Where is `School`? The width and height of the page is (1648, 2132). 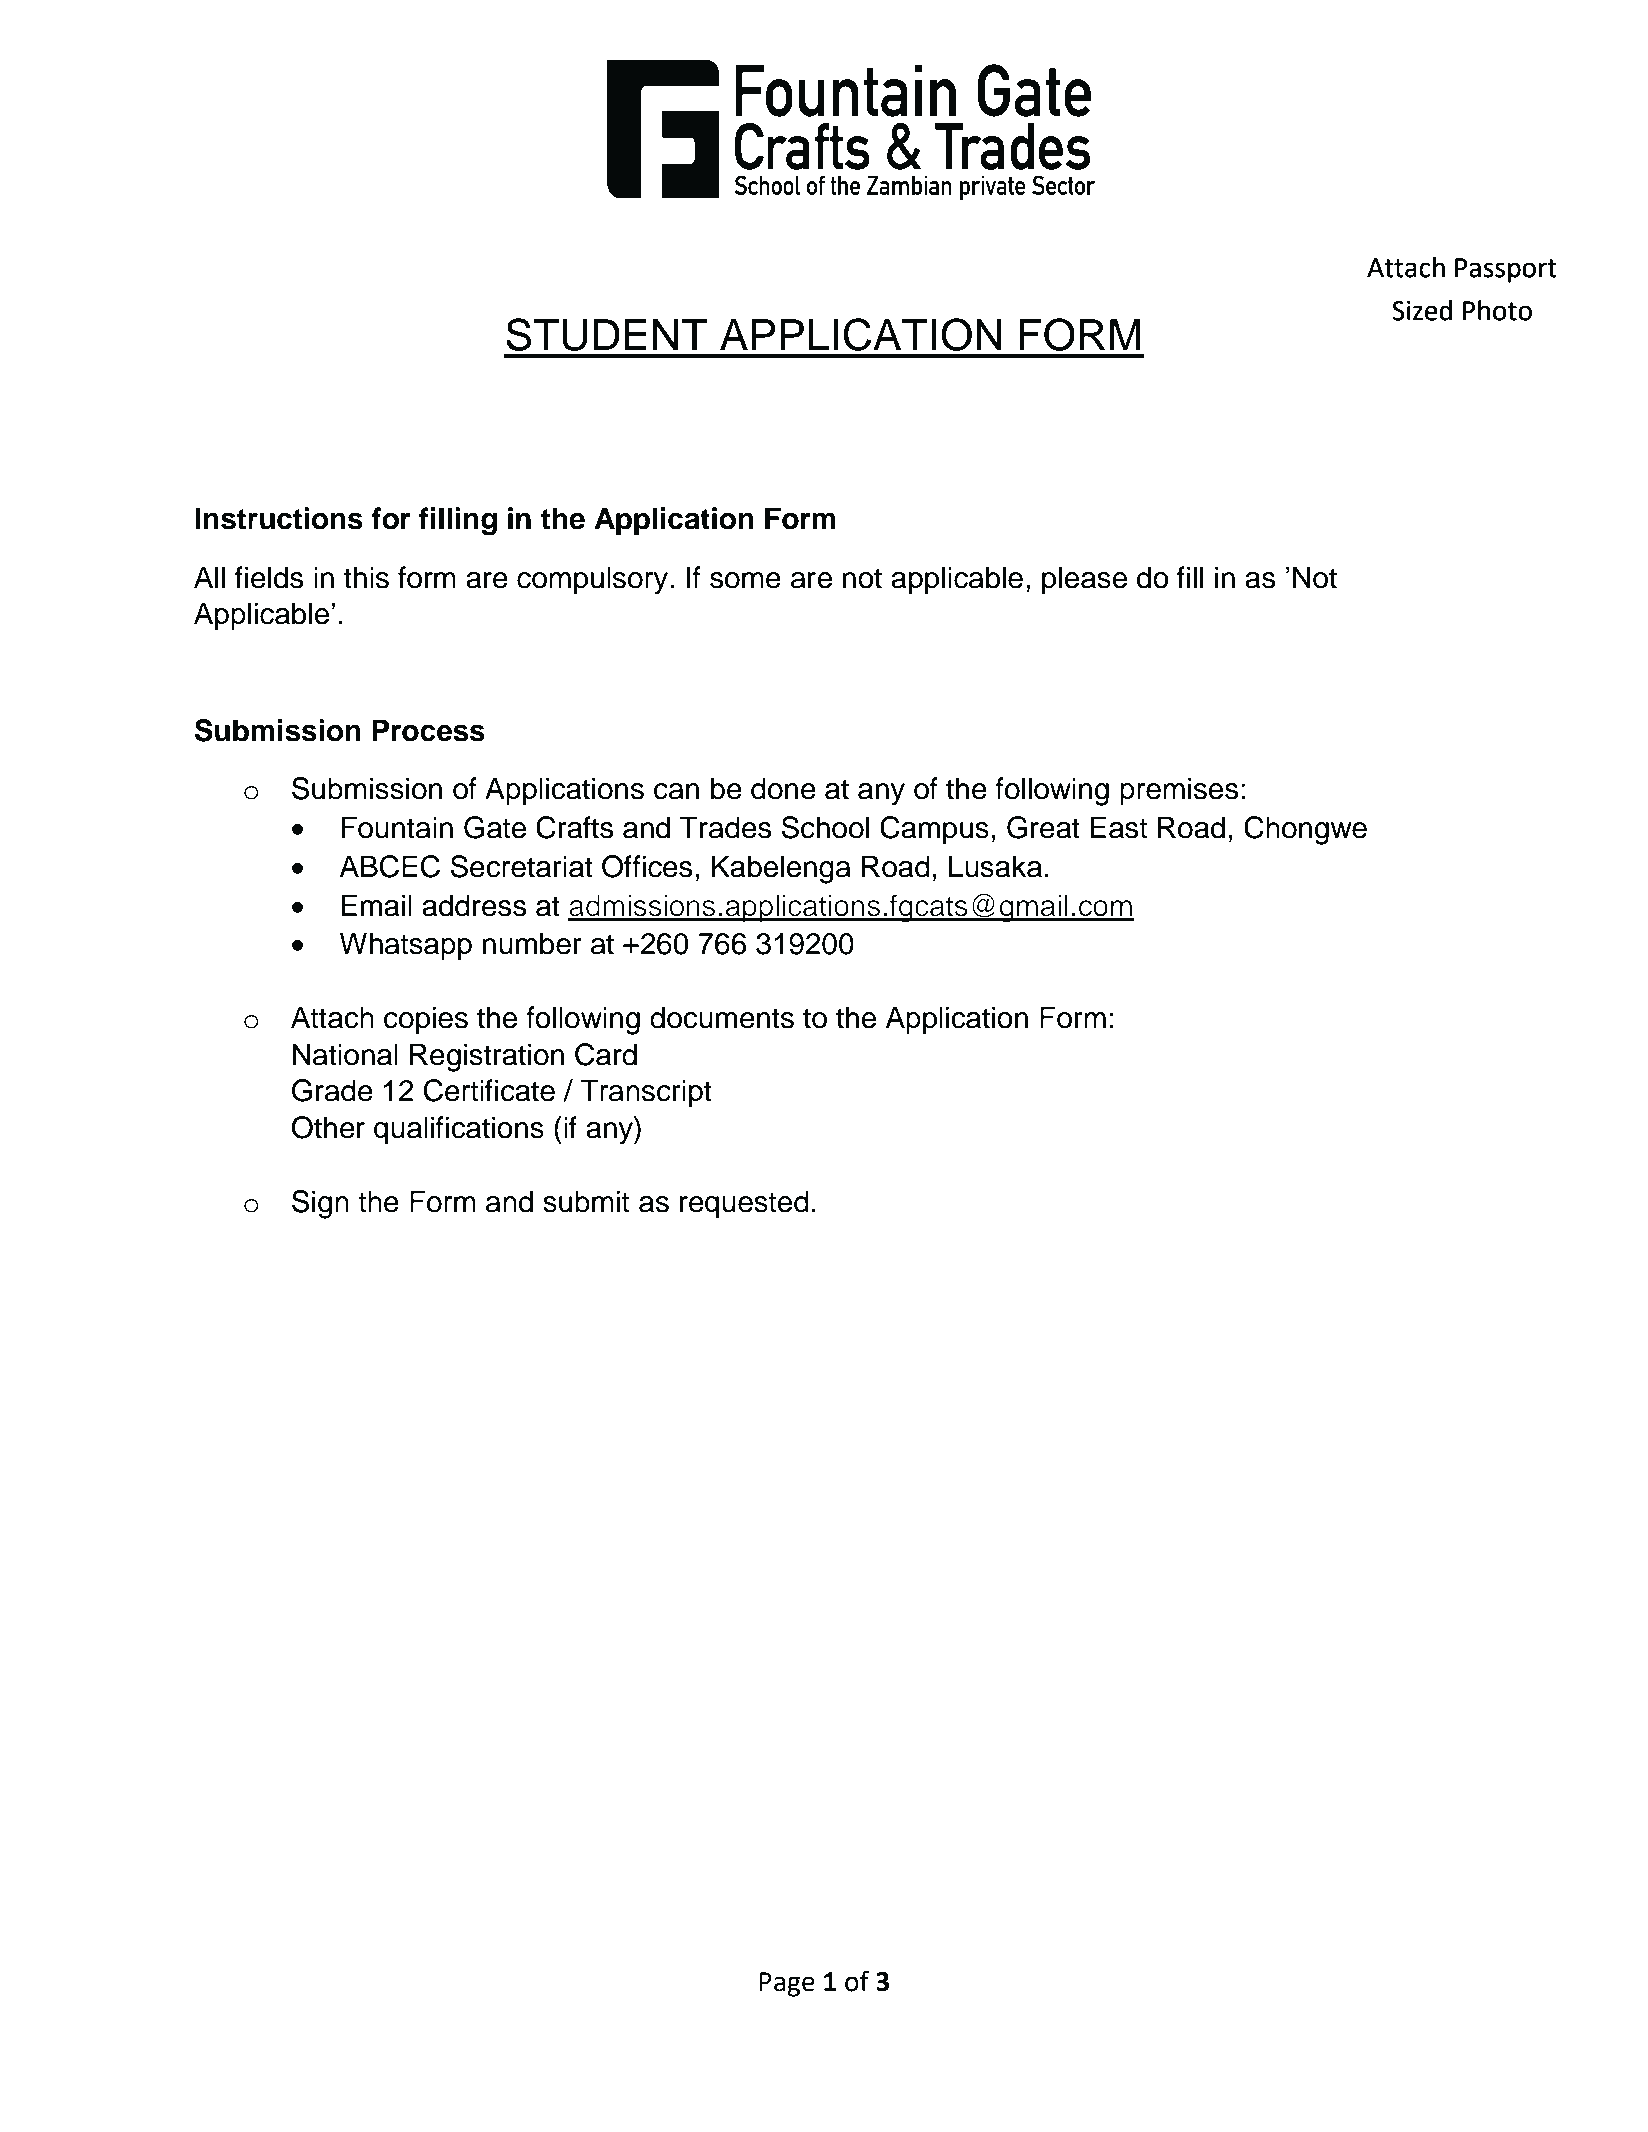 School is located at coordinates (825, 827).
